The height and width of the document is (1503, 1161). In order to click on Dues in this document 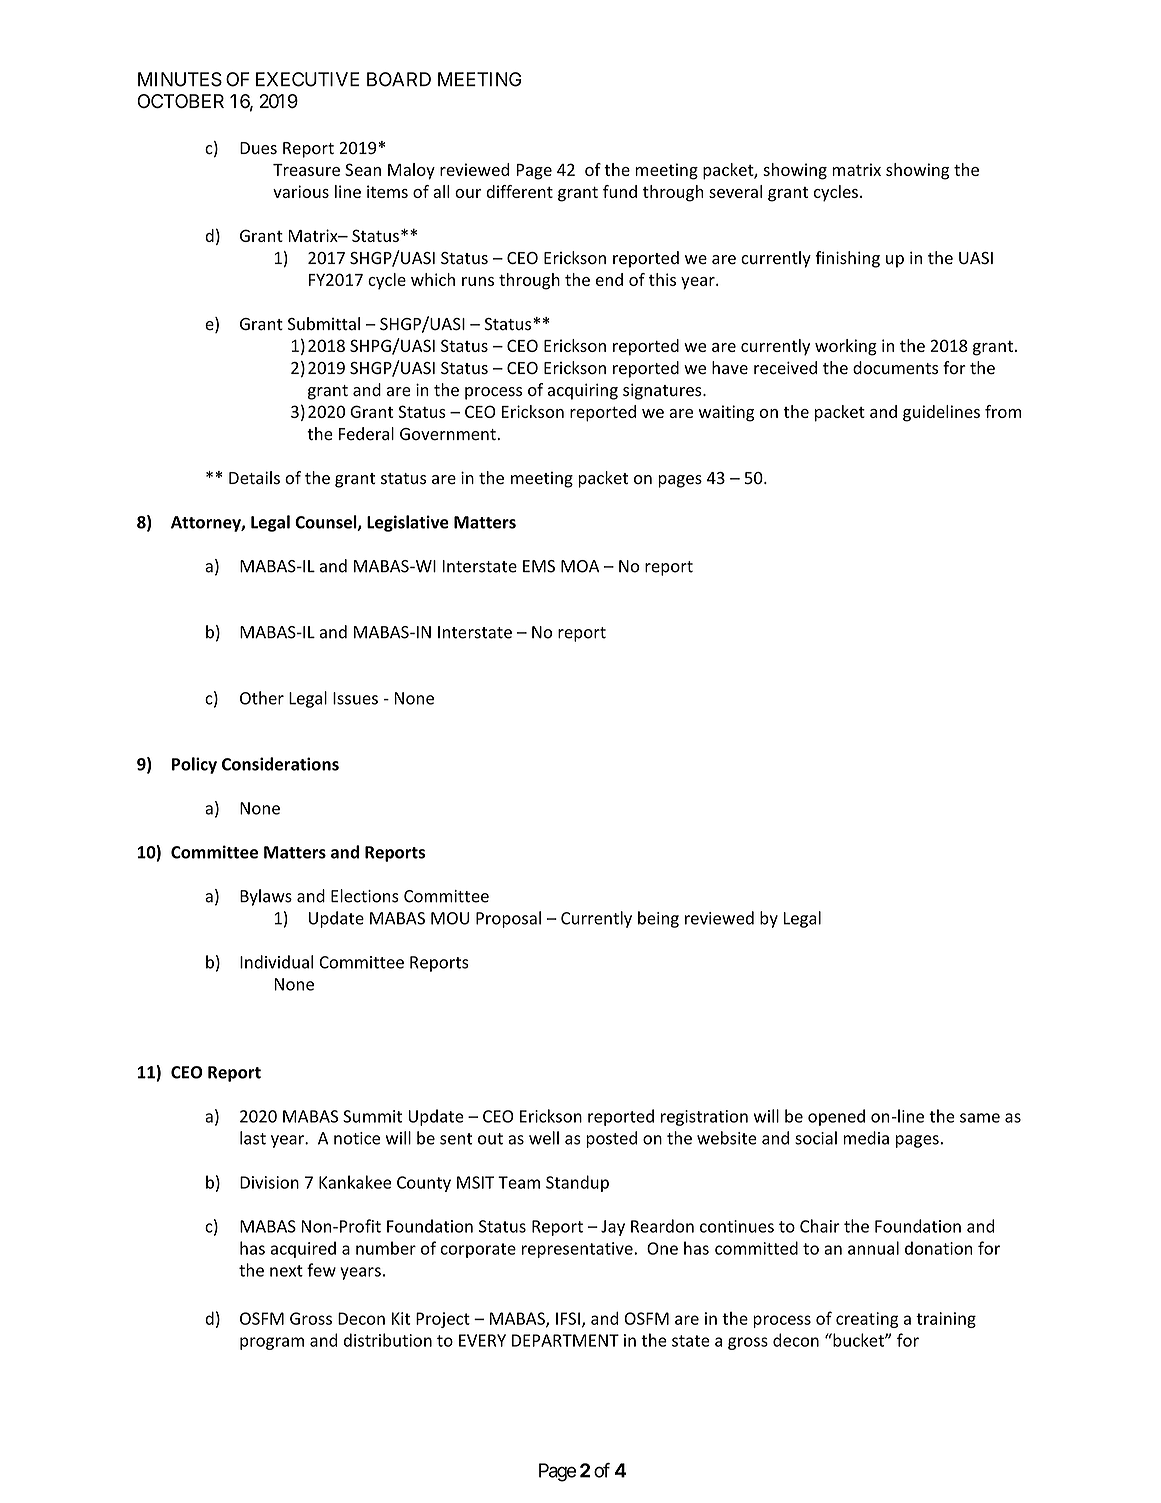, I will do `click(258, 148)`.
